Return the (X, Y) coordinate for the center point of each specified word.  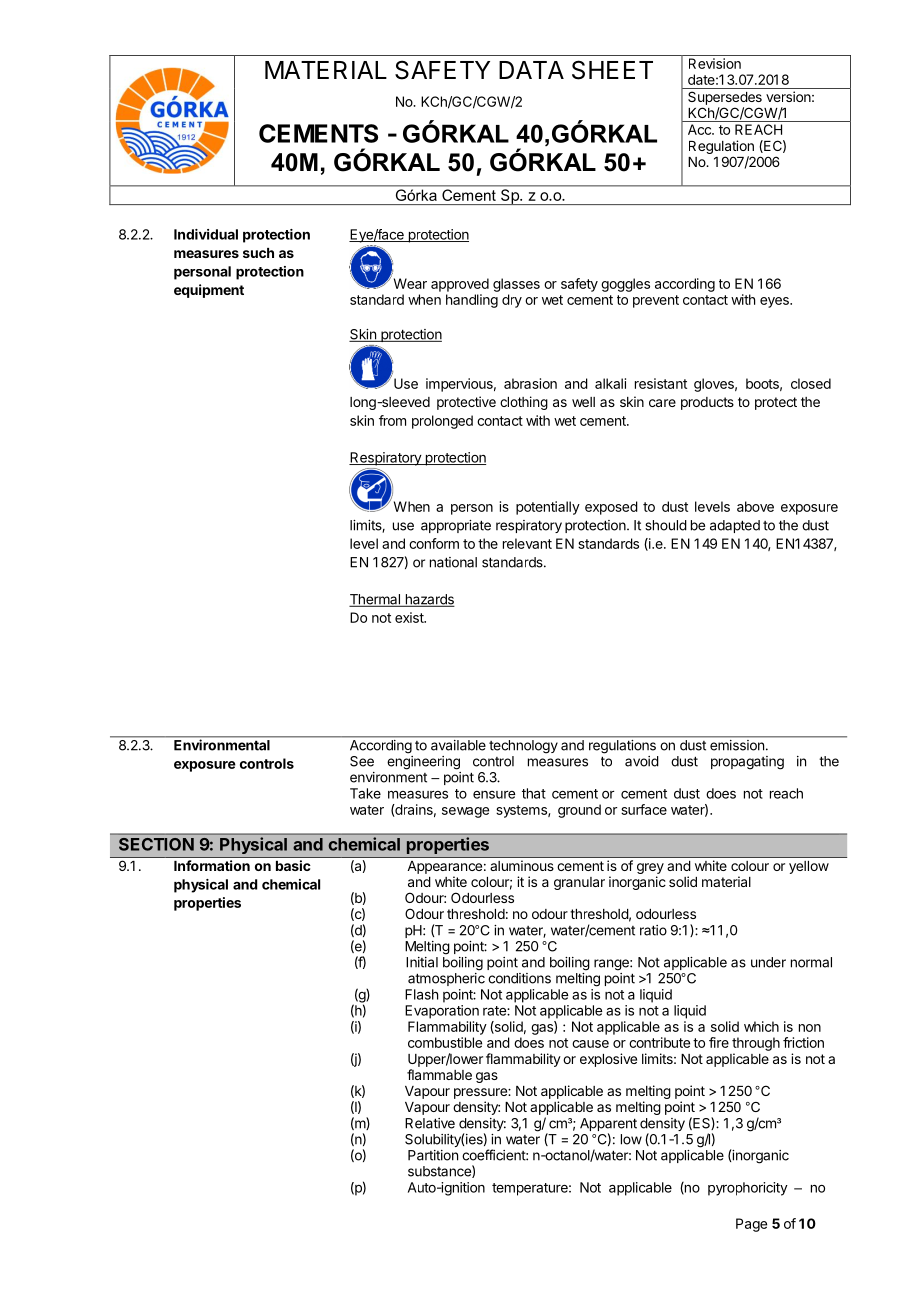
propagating (747, 763)
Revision (715, 63)
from (392, 420)
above (755, 506)
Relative (430, 1123)
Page (751, 1225)
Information (212, 865)
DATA (531, 70)
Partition (433, 1155)
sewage (465, 812)
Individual (206, 234)
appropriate (456, 526)
